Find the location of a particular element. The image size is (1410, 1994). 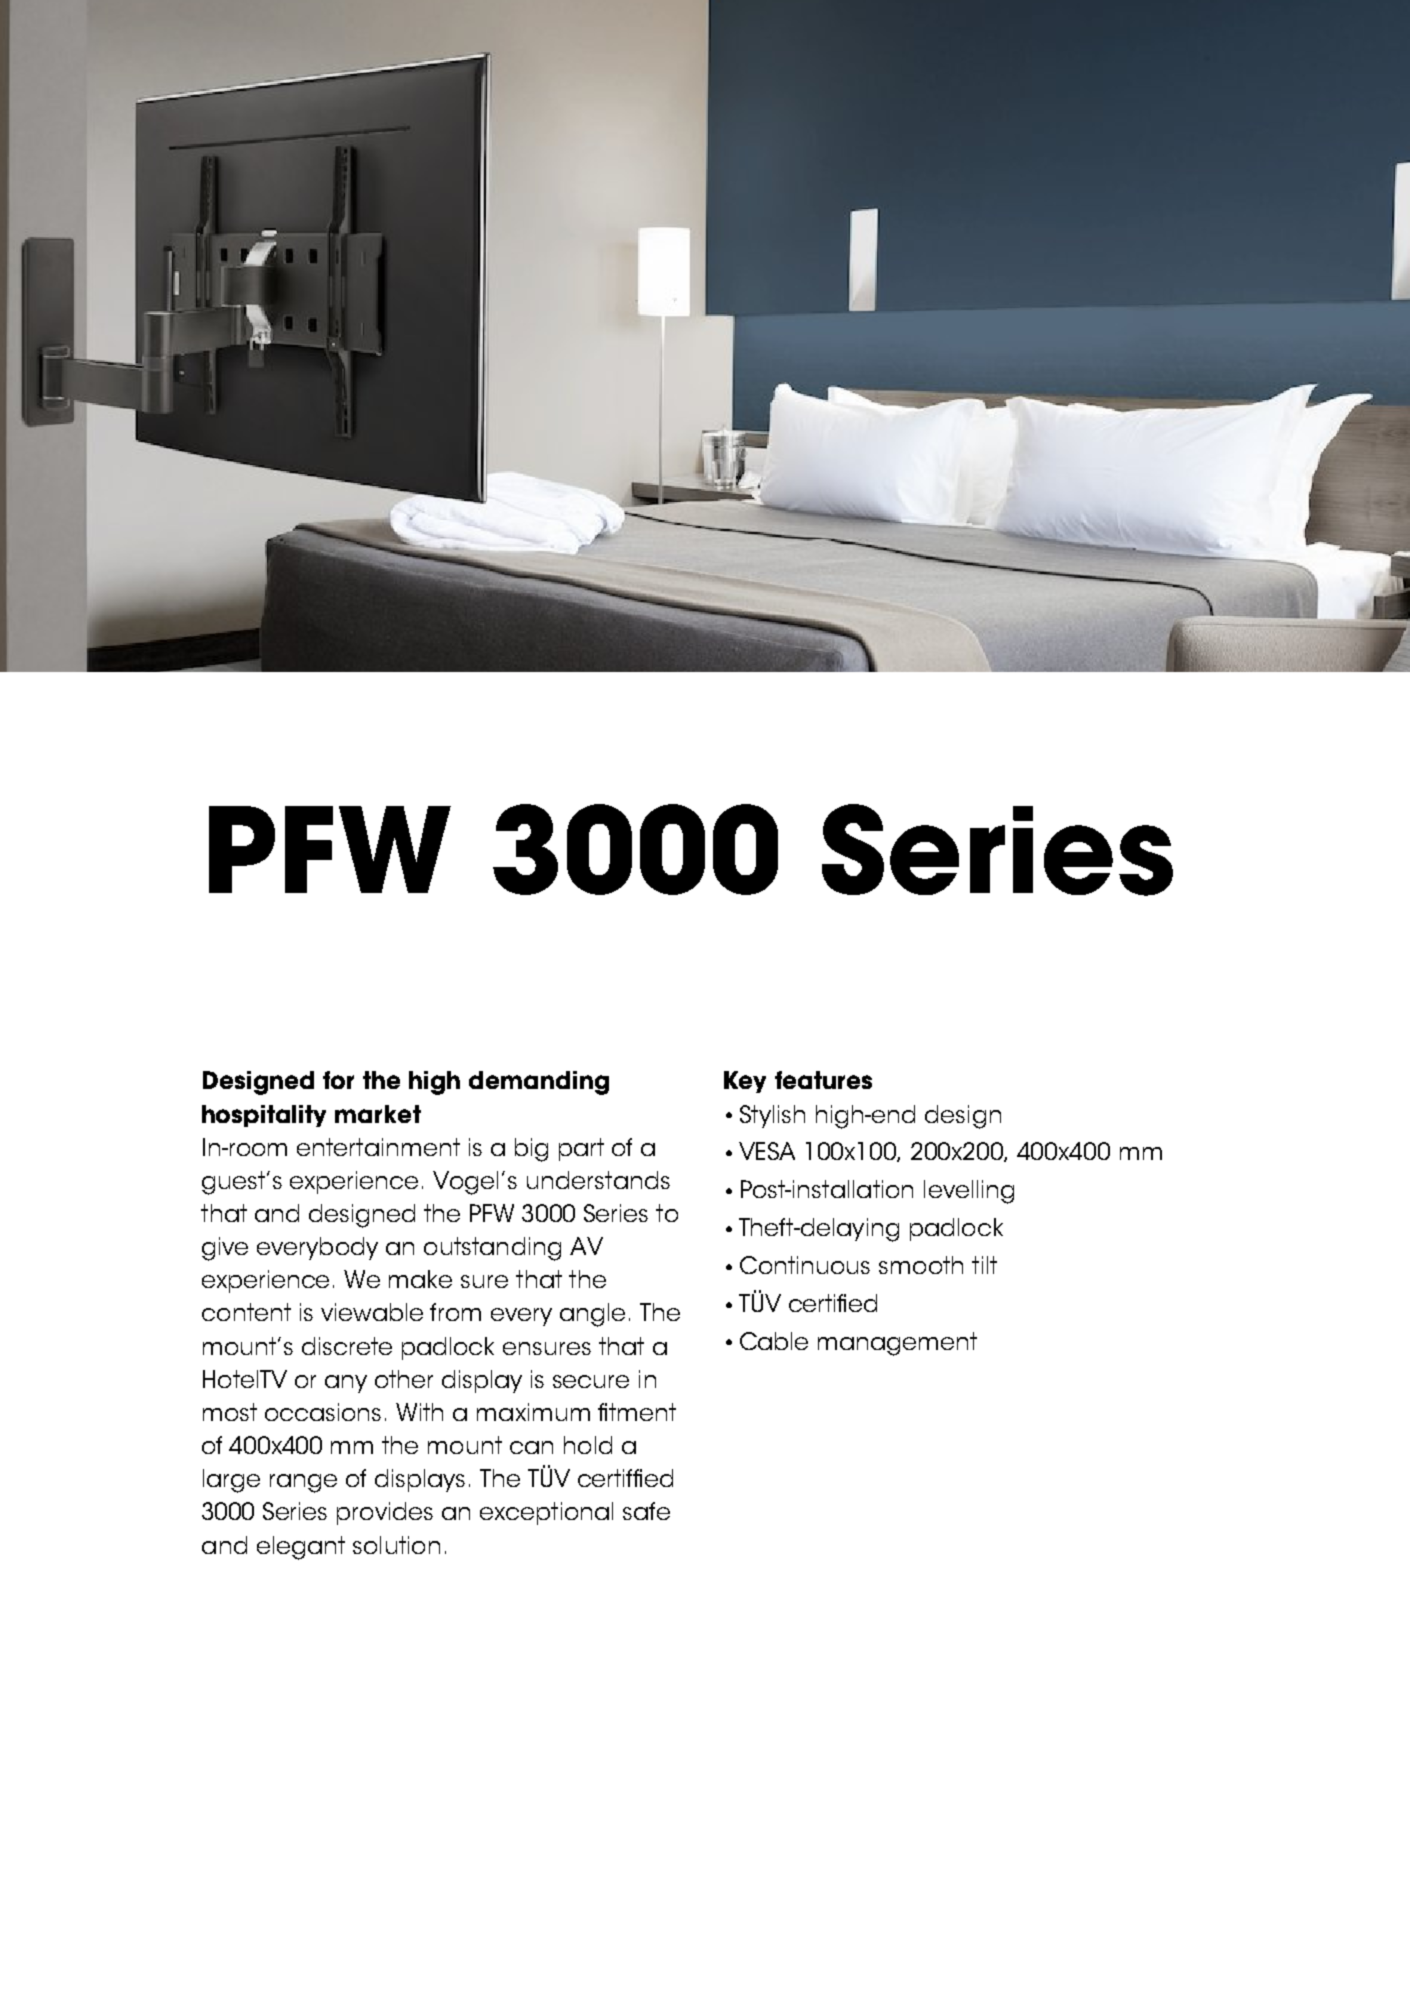

angle is located at coordinates (592, 1315).
